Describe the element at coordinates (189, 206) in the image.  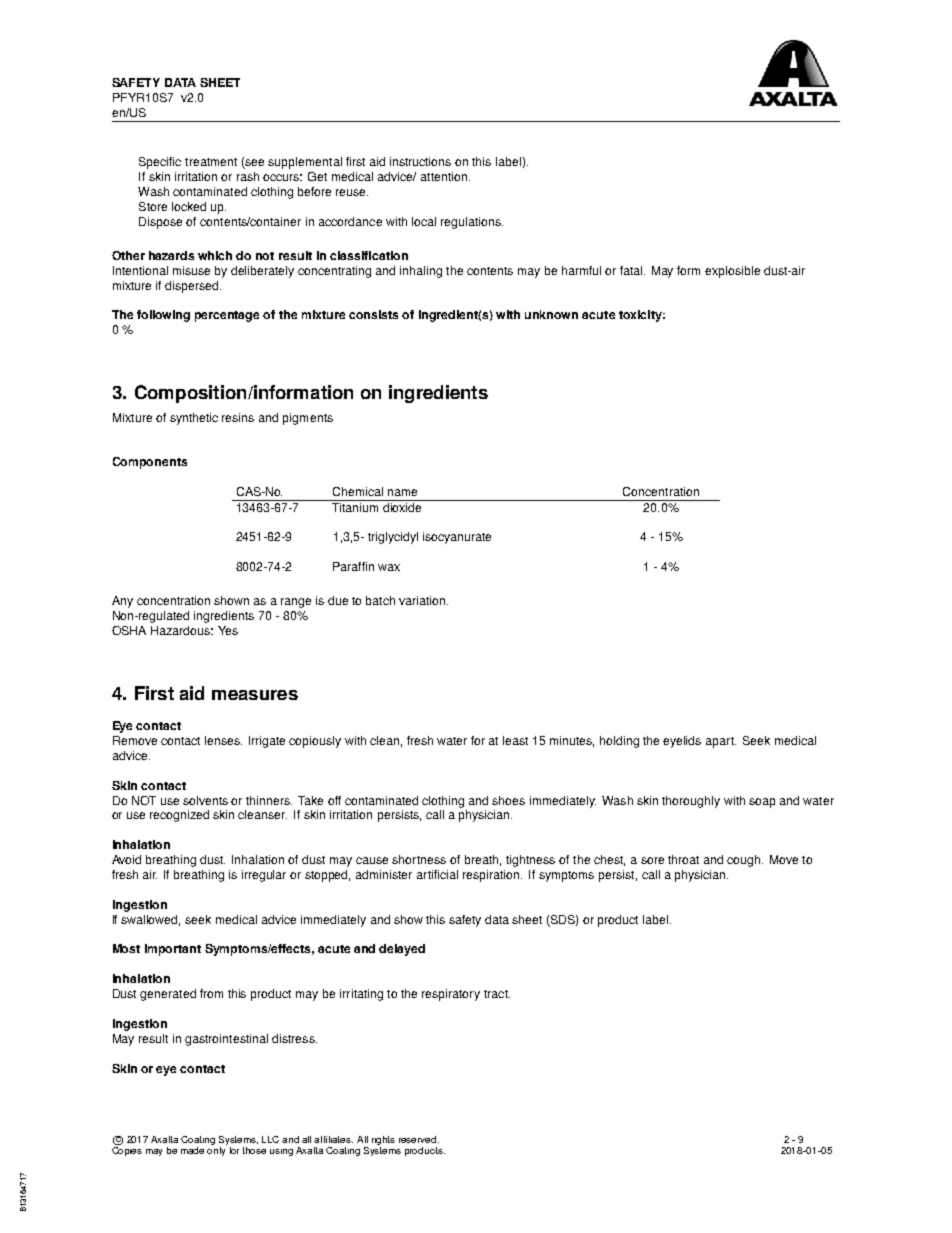
I see `locked` at that location.
